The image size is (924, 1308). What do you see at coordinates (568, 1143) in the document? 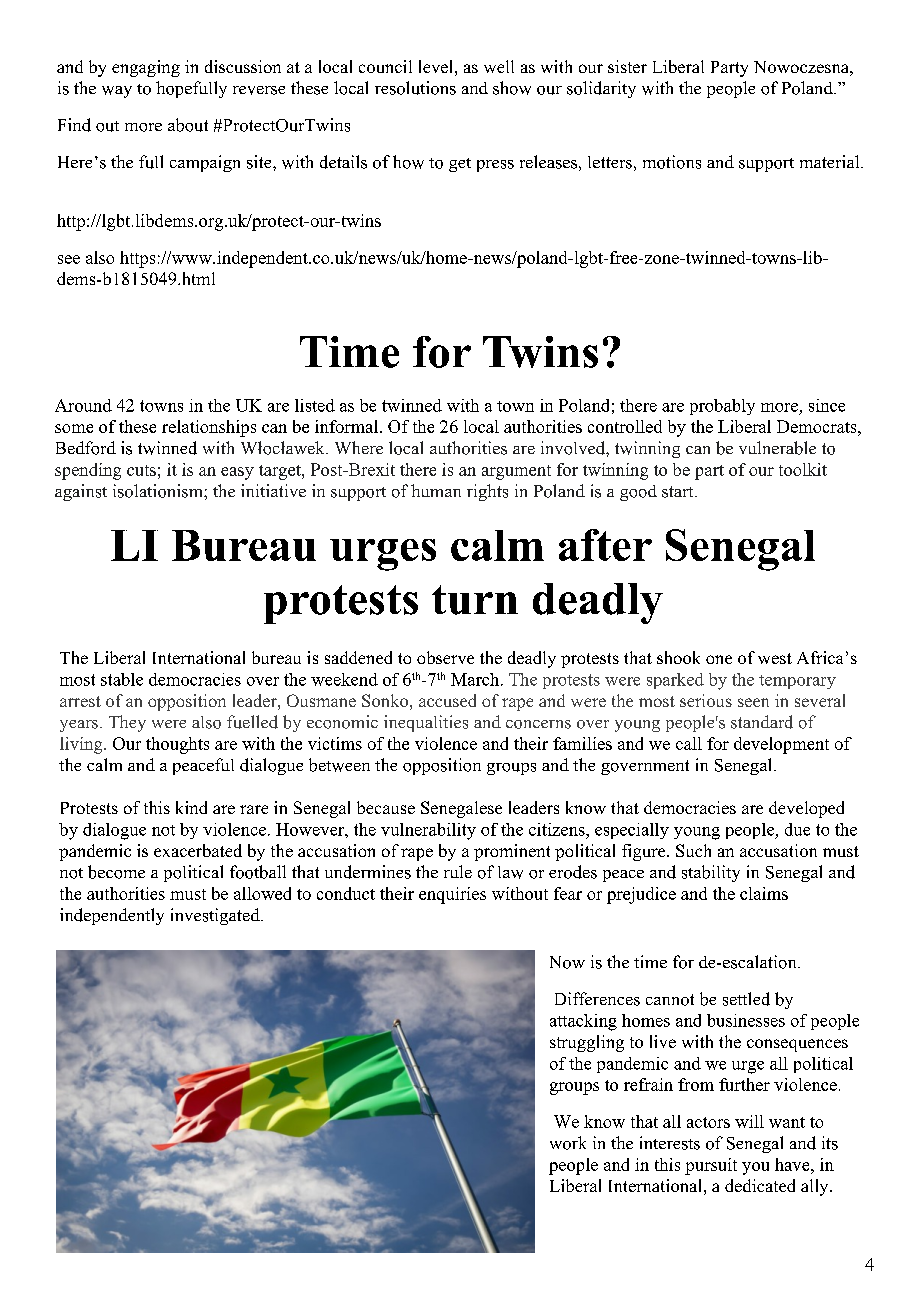
I see `work` at bounding box center [568, 1143].
